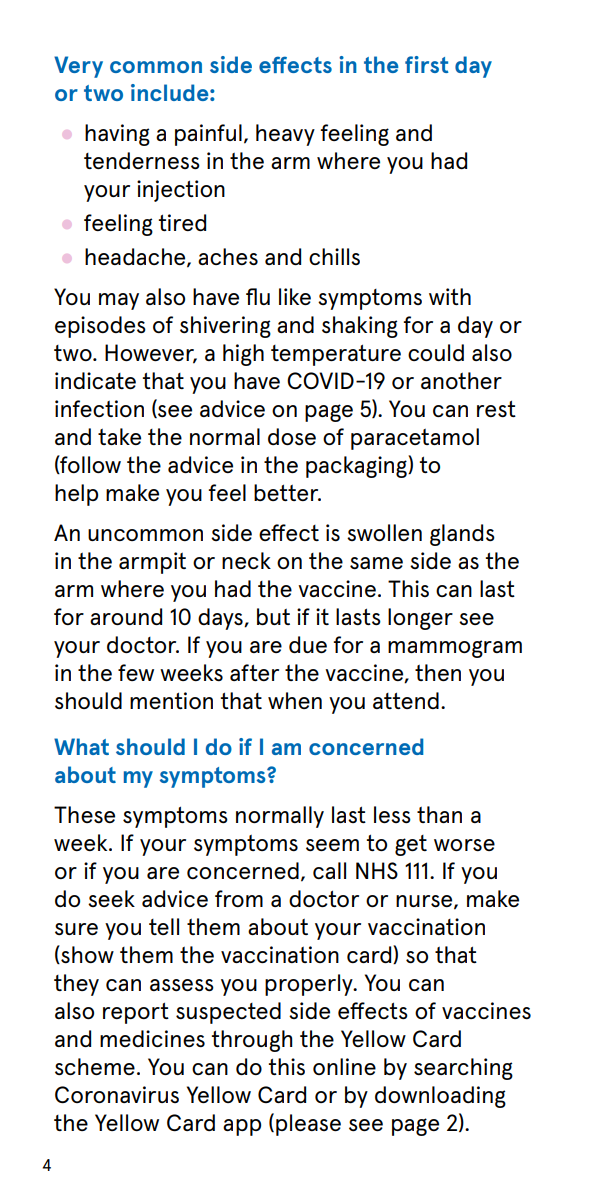 This screenshot has height=1203, width=596. I want to click on like, so click(295, 296).
